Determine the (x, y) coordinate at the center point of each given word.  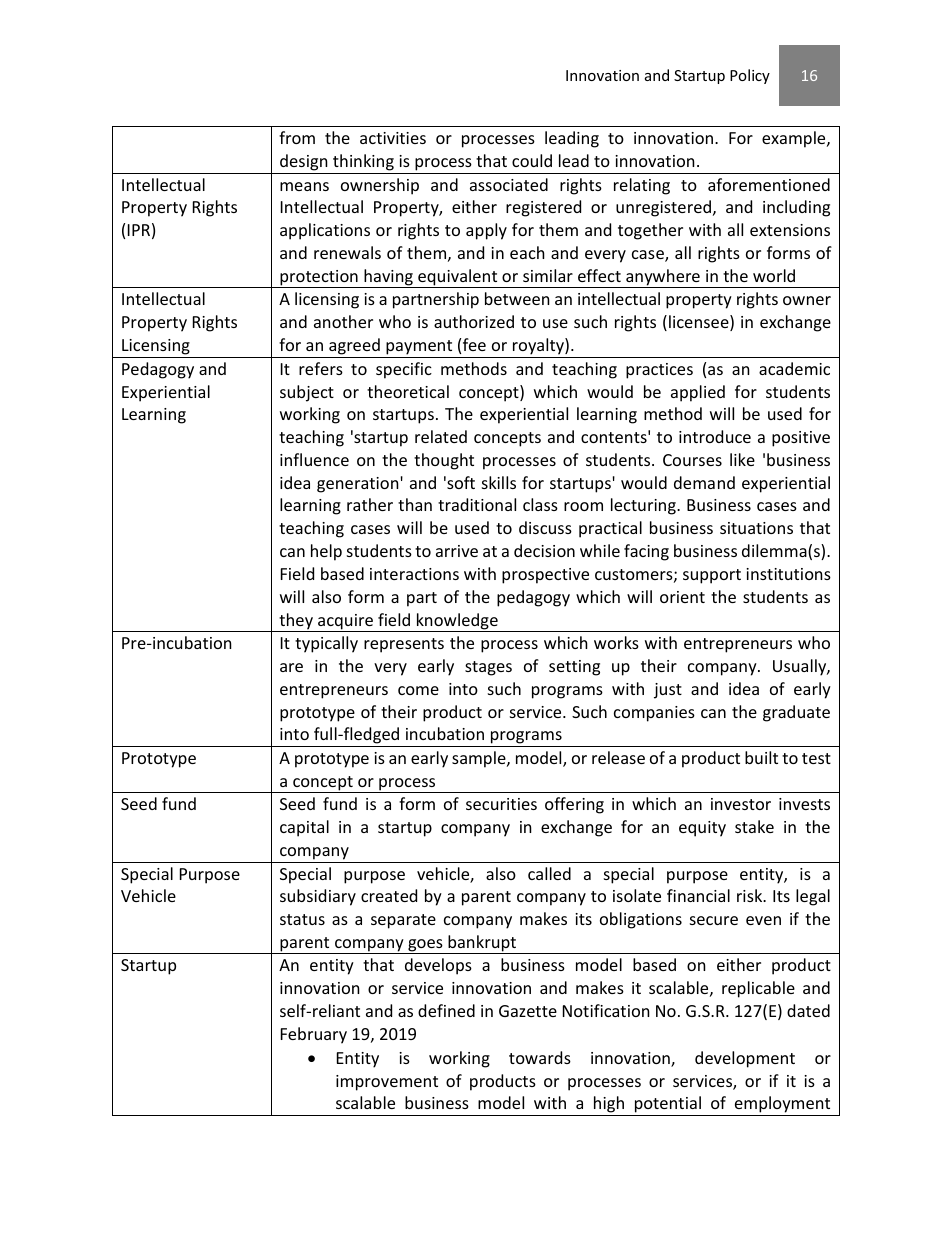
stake (754, 826)
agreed (354, 346)
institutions (788, 574)
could (532, 160)
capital (304, 828)
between (517, 298)
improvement (387, 1083)
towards (540, 1057)
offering (574, 805)
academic (794, 368)
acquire (346, 623)
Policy (750, 76)
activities (393, 138)
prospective (545, 576)
